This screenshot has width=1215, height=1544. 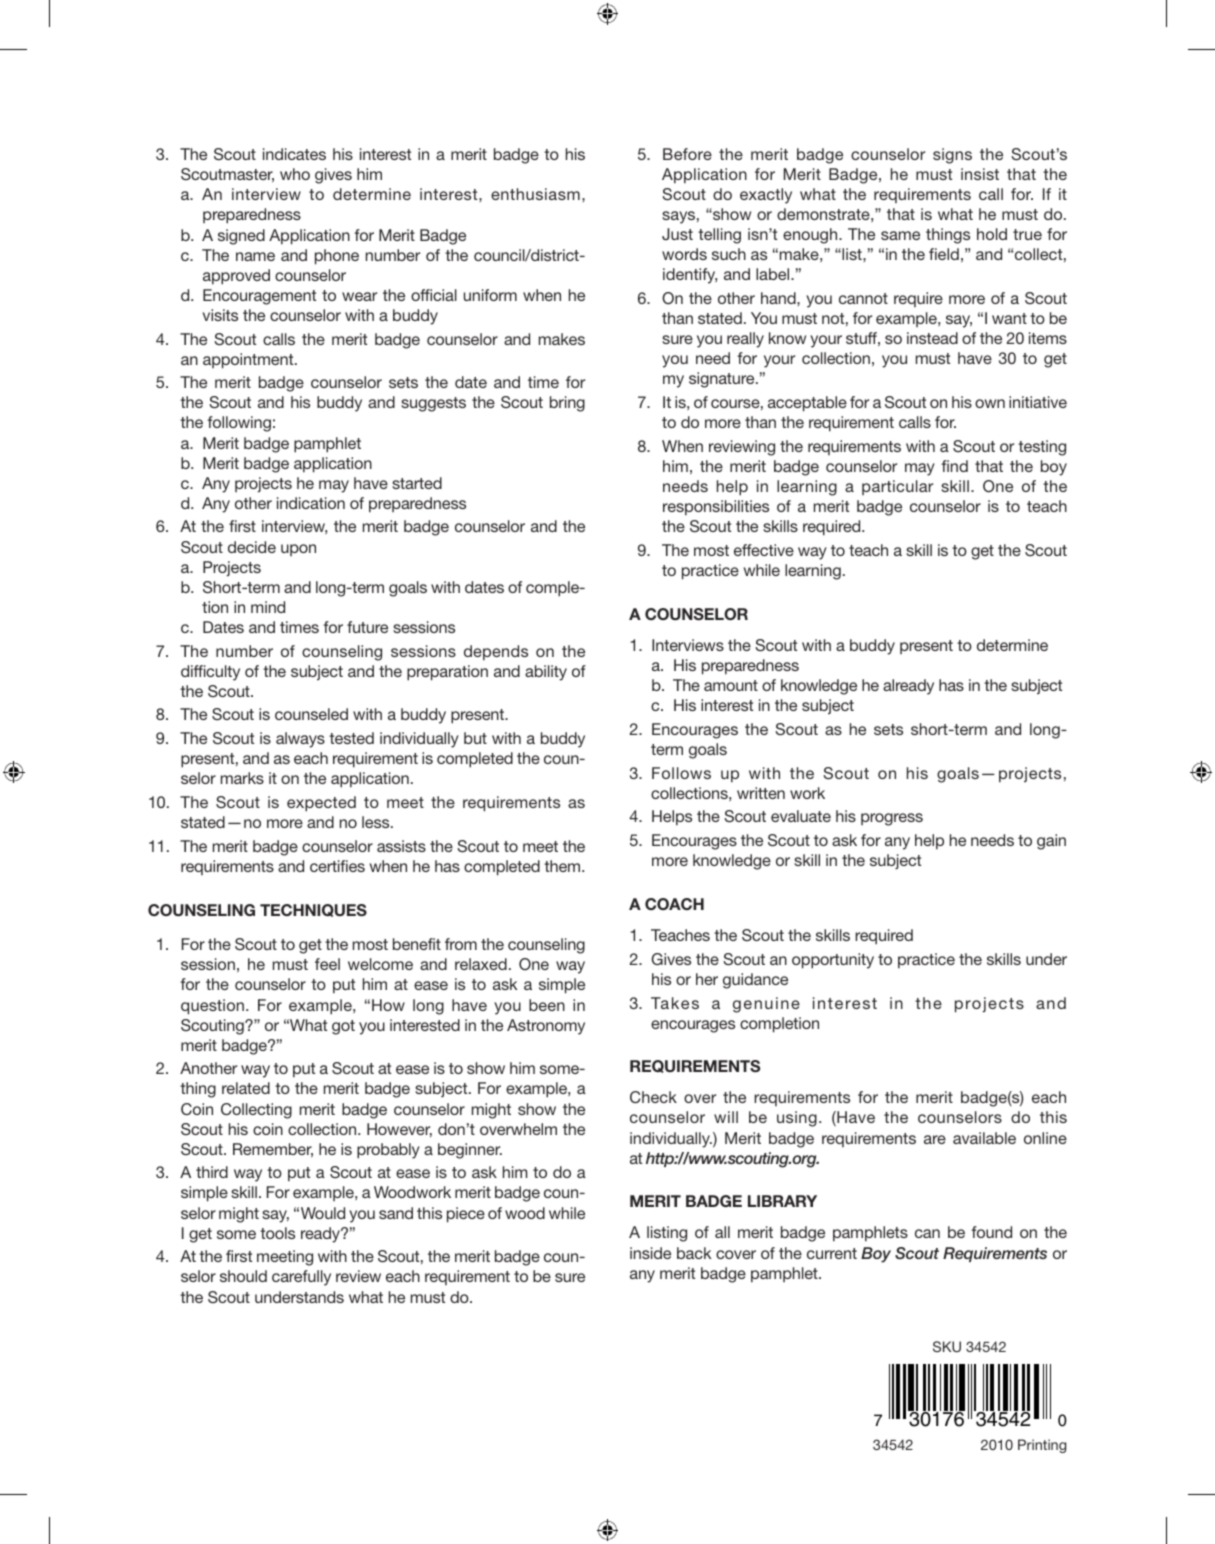 I want to click on insist, so click(x=980, y=174).
